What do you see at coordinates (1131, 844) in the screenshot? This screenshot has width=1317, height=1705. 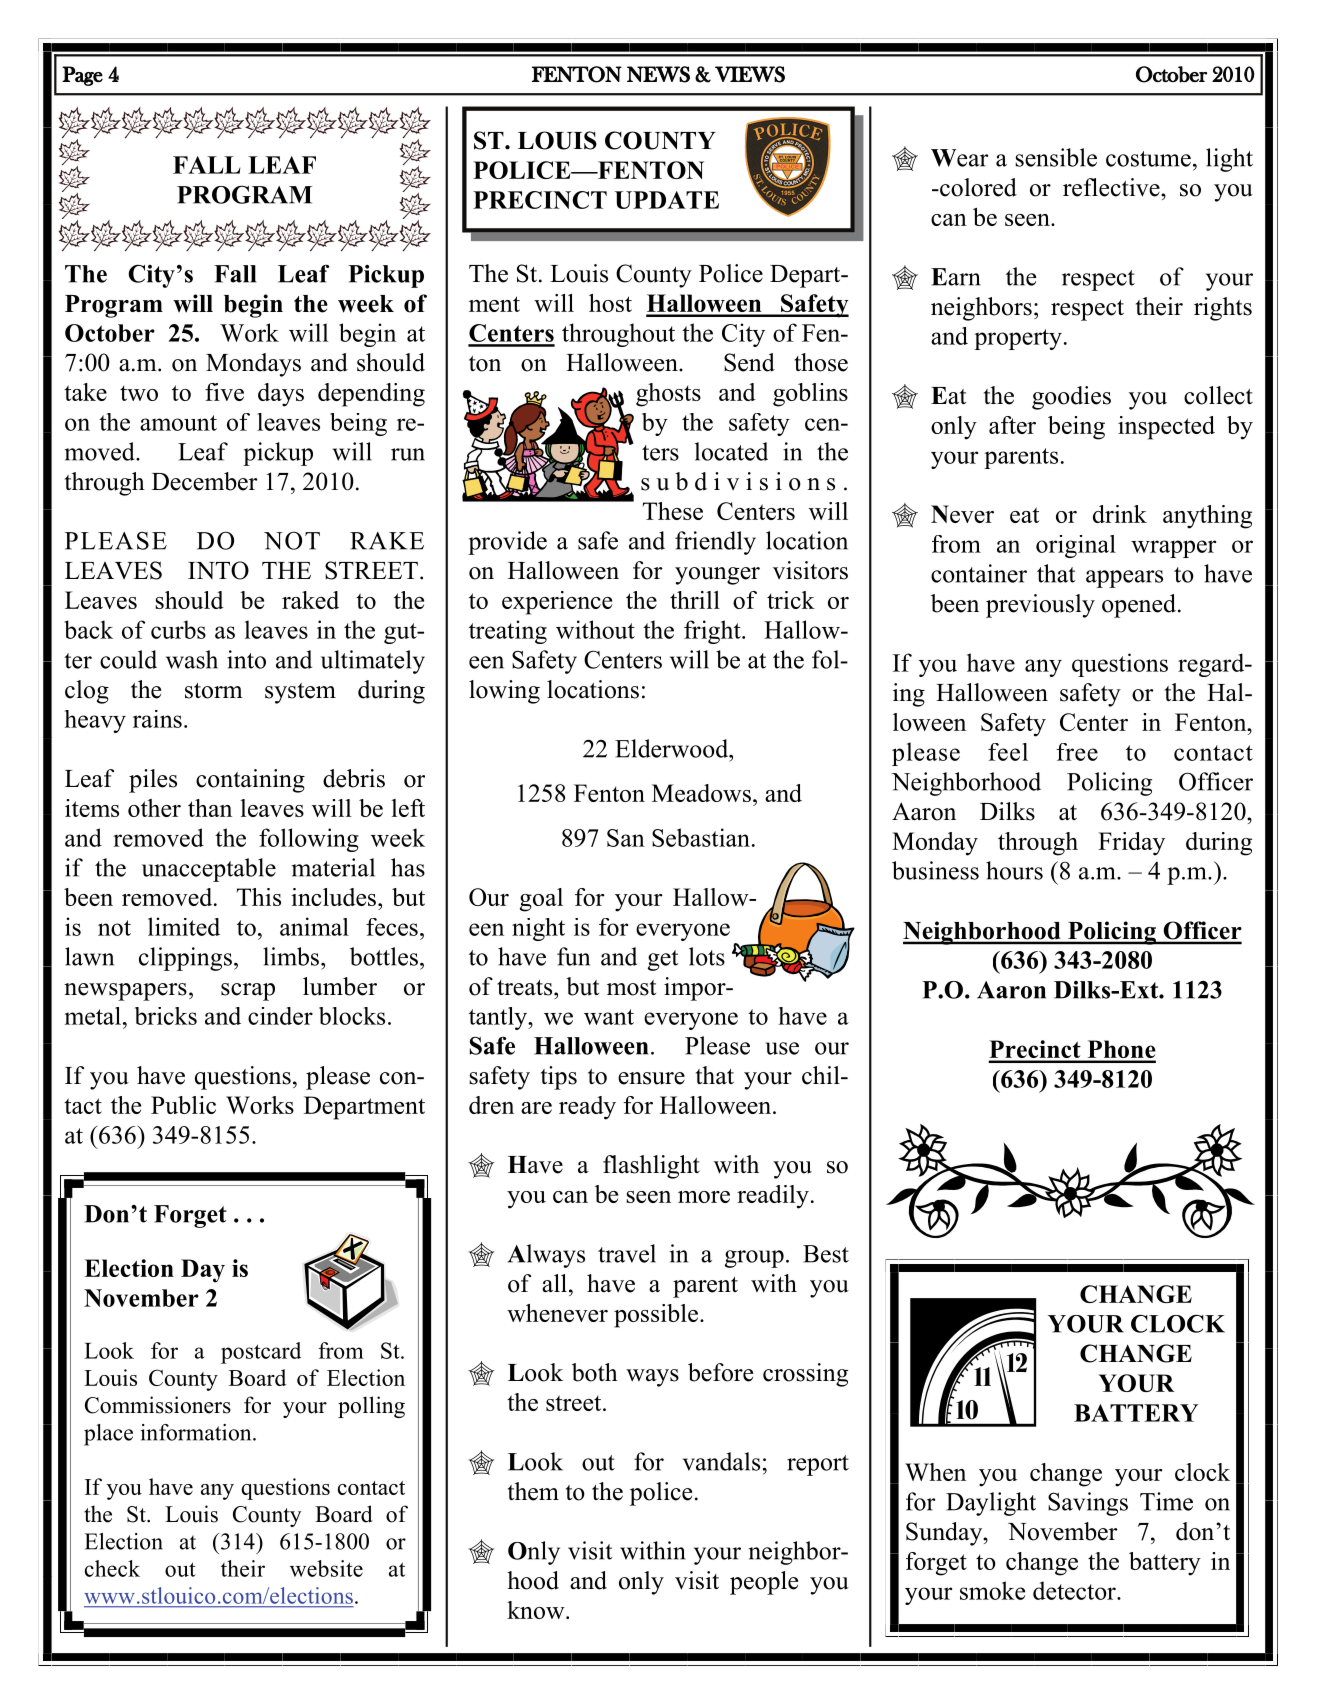 I see `Friday` at bounding box center [1131, 844].
